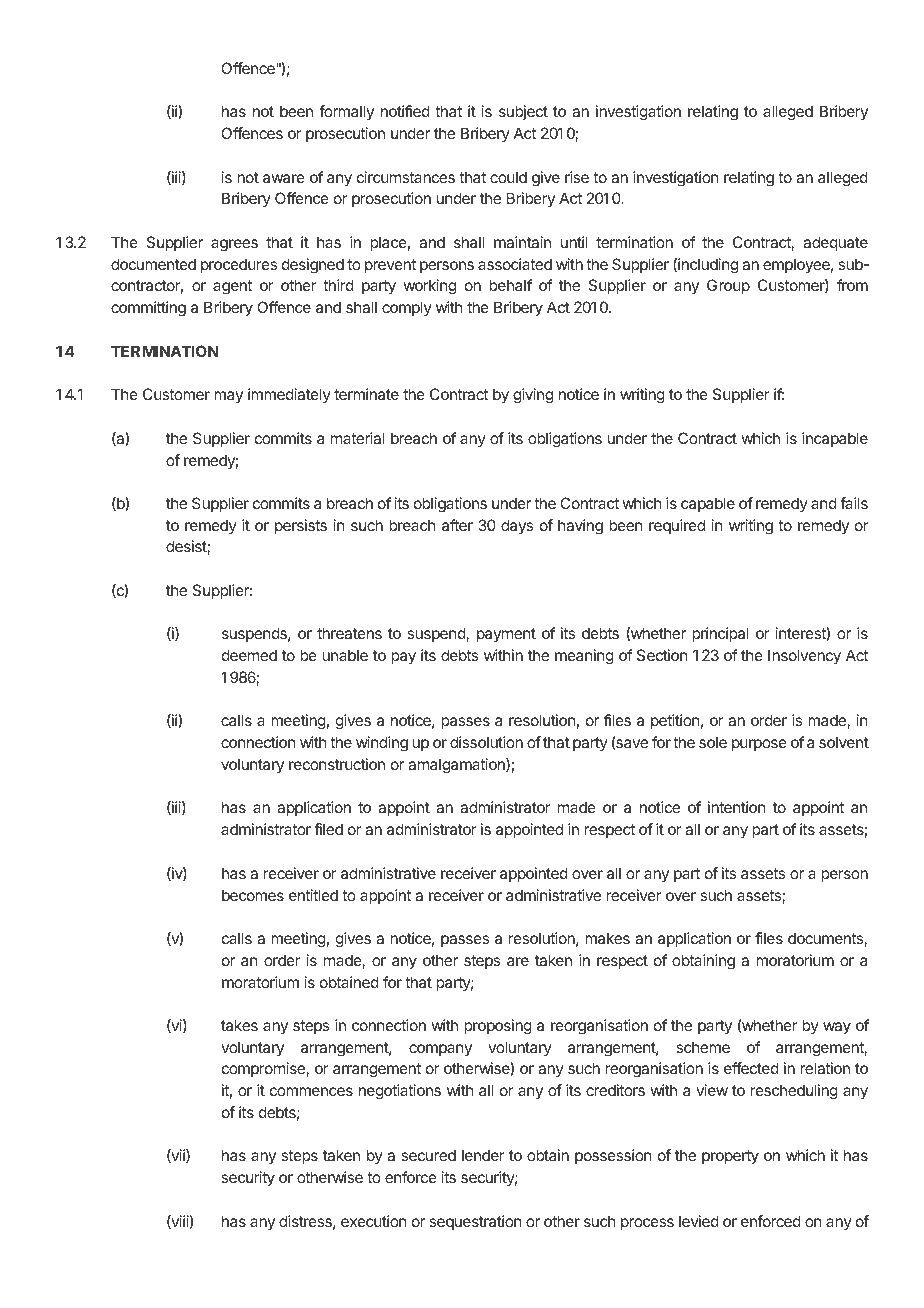  What do you see at coordinates (284, 178) in the screenshot?
I see `aware` at bounding box center [284, 178].
